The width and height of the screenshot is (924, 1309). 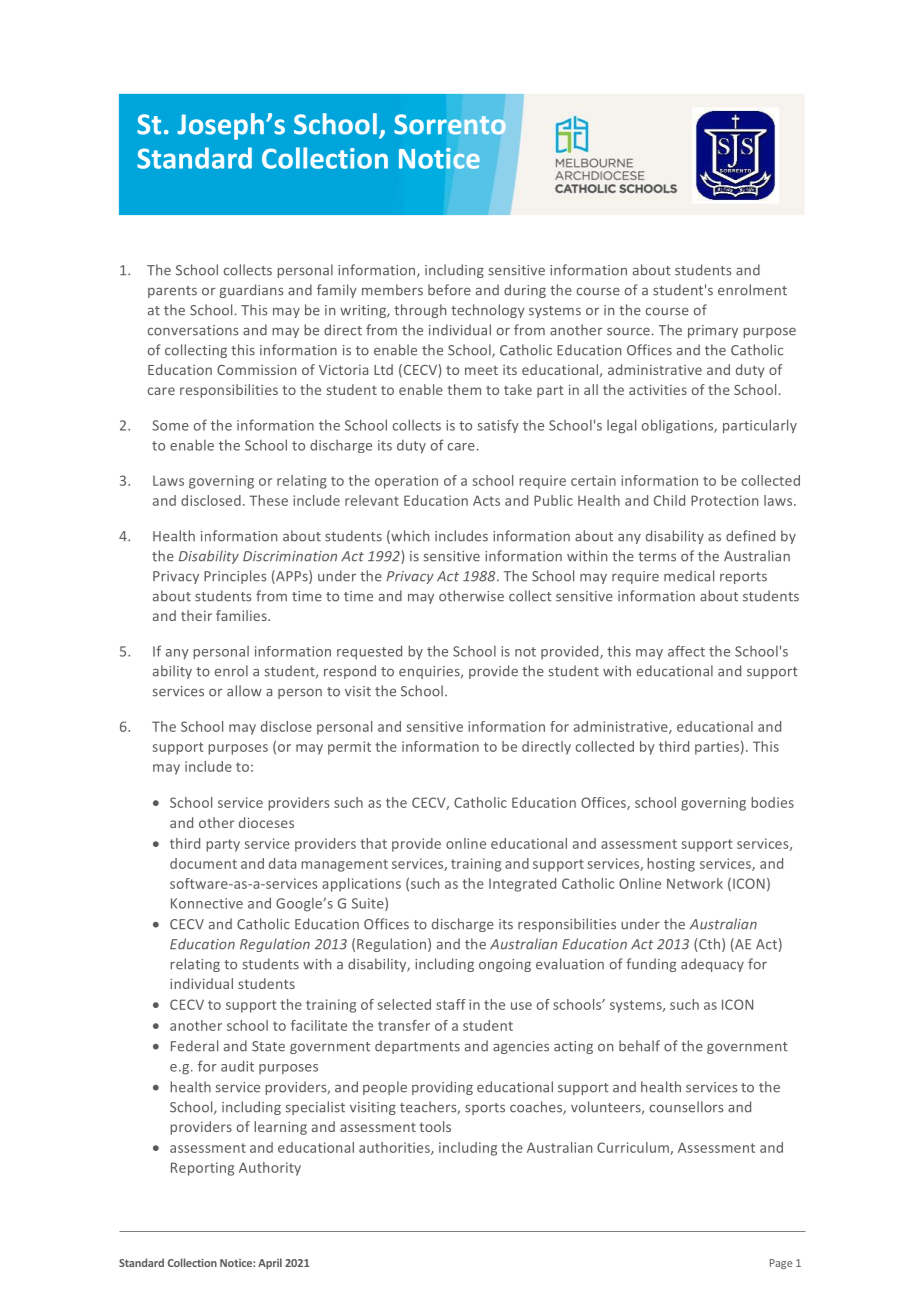 I want to click on primary, so click(x=713, y=331).
